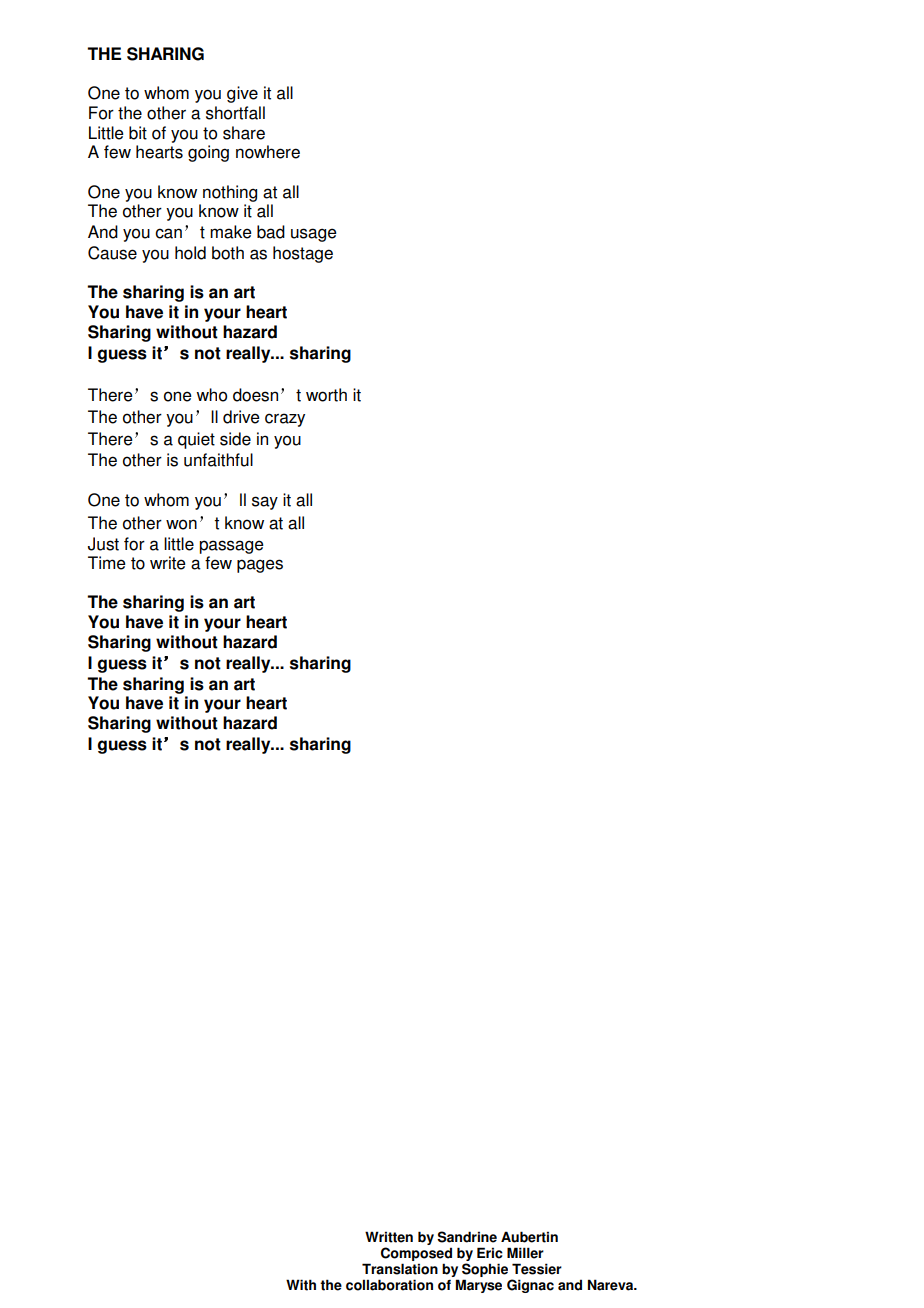  I want to click on Eric, so click(490, 1253).
